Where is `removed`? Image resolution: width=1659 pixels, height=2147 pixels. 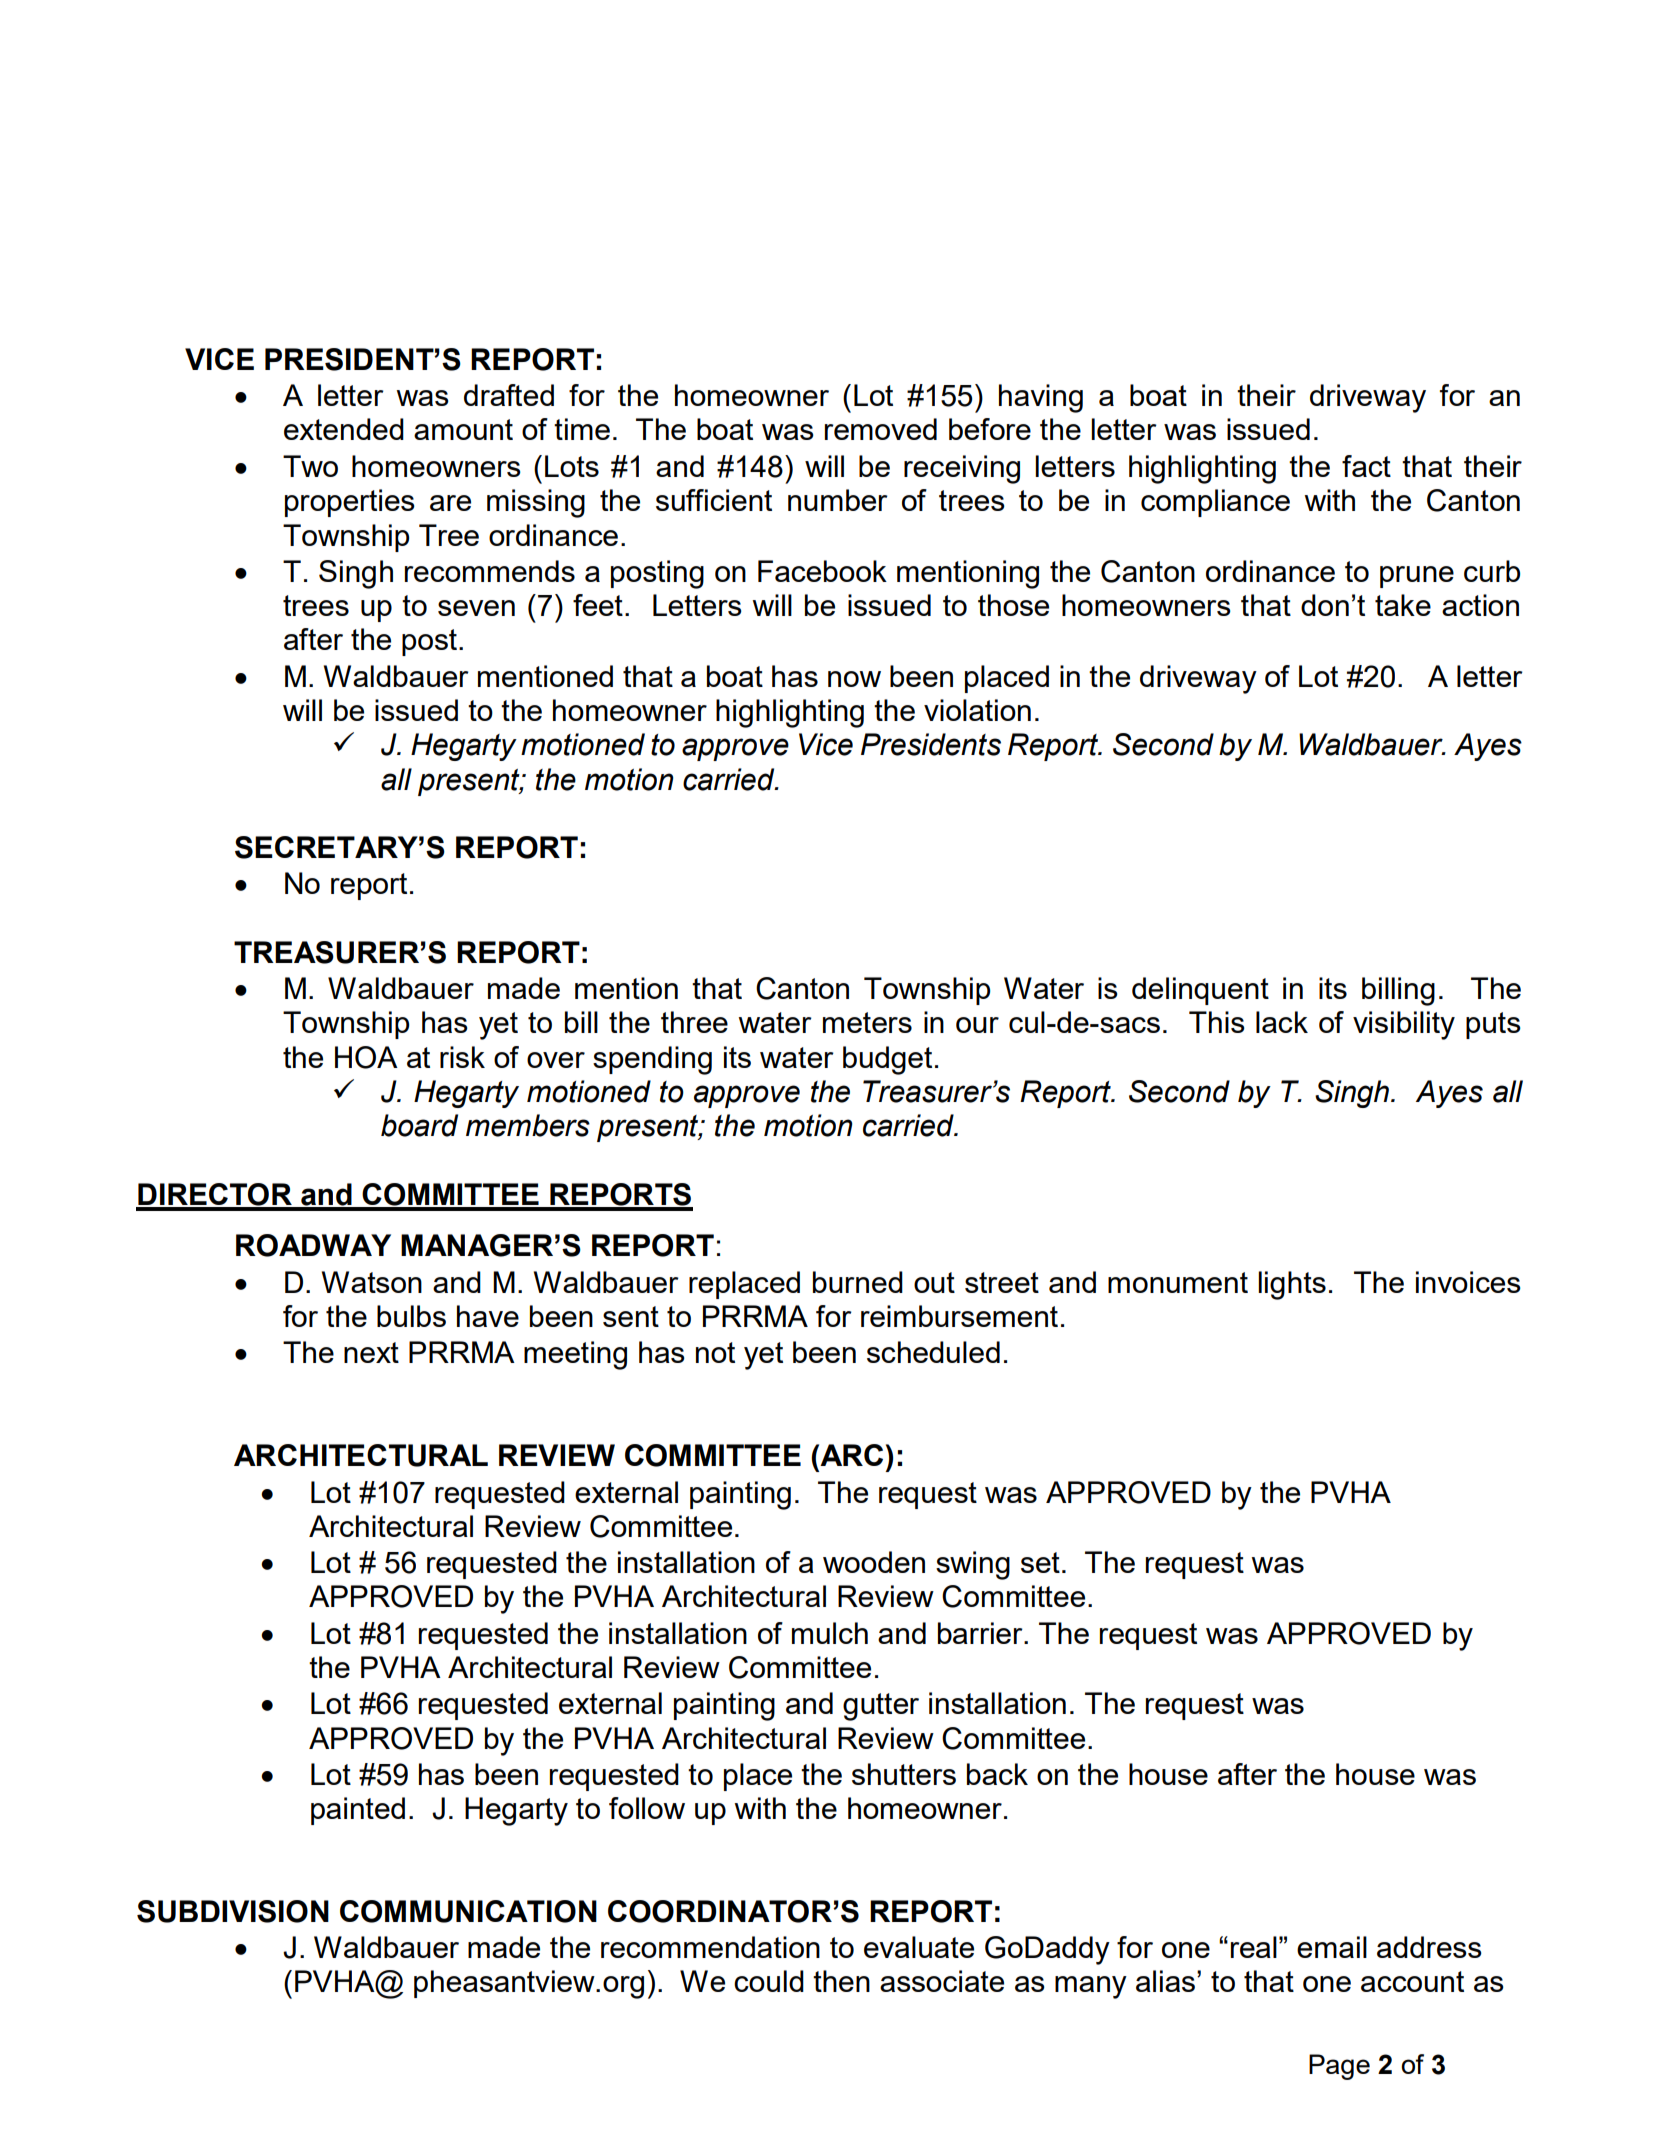 removed is located at coordinates (881, 429).
